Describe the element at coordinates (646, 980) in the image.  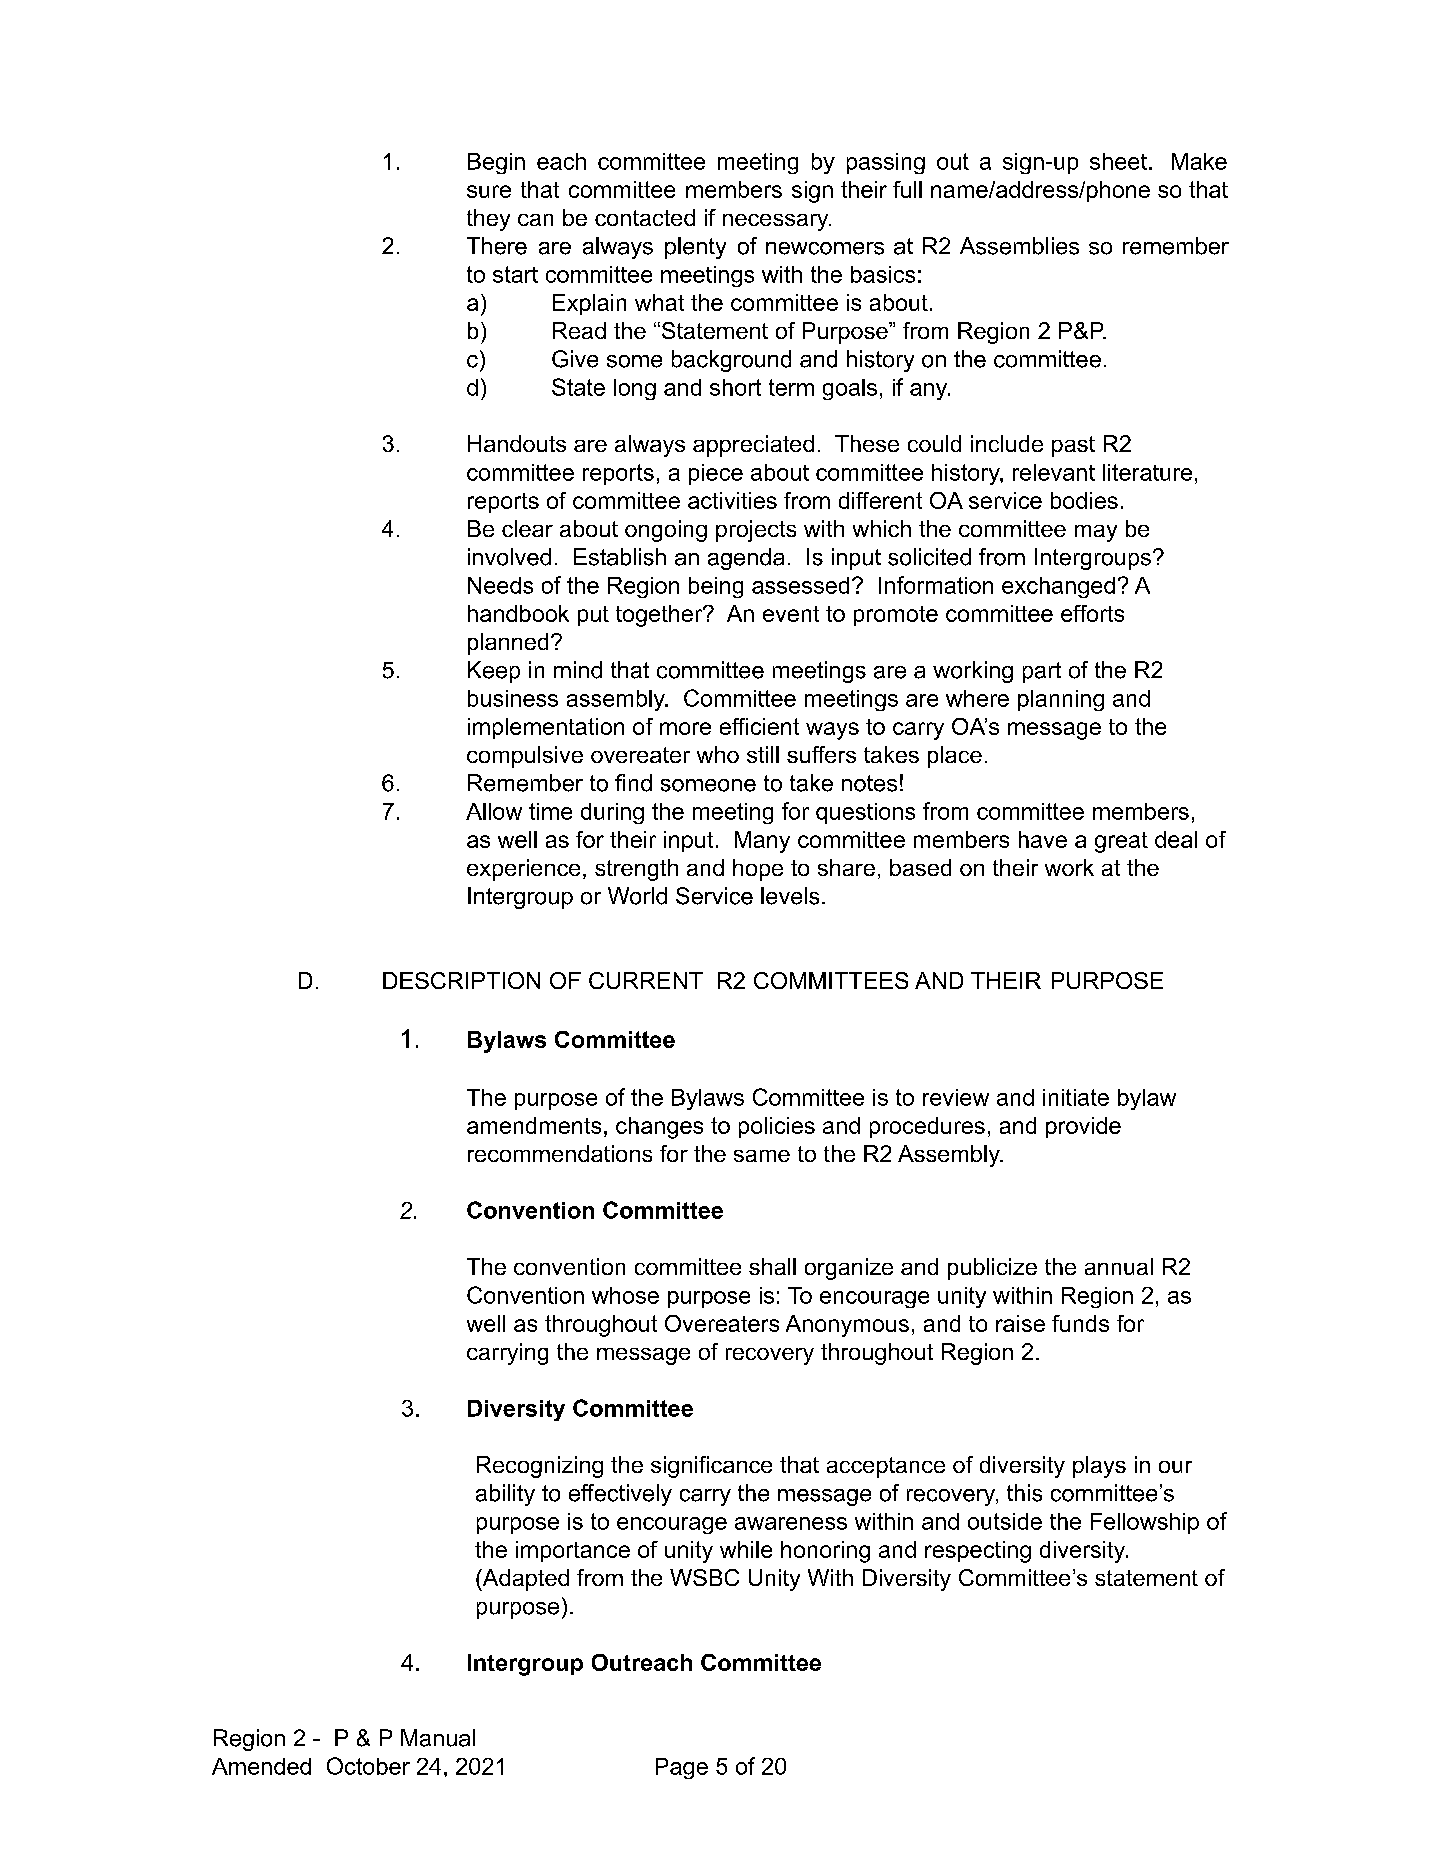
I see `CURRENT` at that location.
